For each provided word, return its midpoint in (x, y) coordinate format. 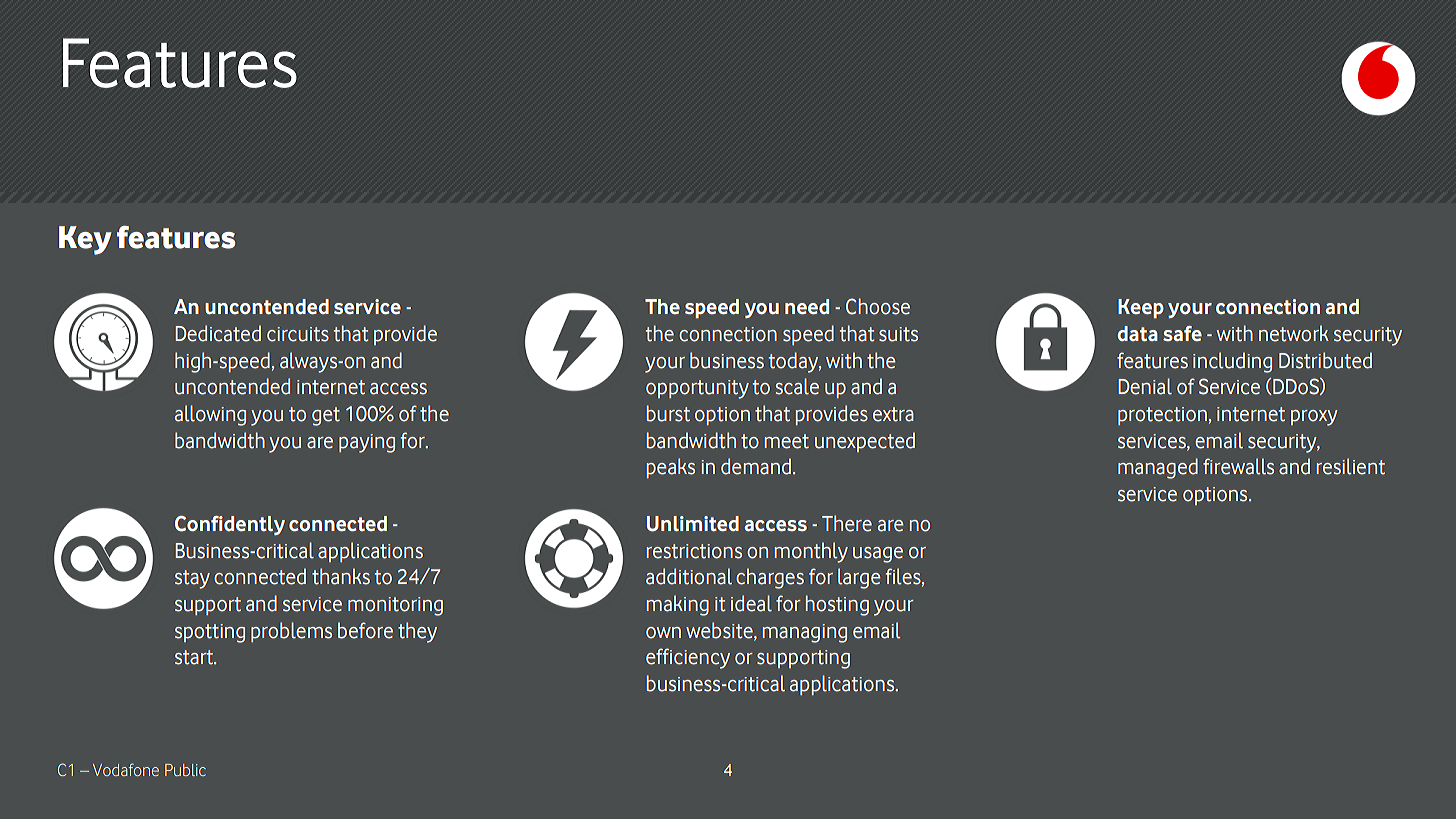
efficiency (688, 658)
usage (878, 555)
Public (185, 770)
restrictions (694, 551)
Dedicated (218, 333)
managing (805, 633)
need (807, 306)
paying (367, 443)
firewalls (1238, 466)
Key (85, 240)
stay (192, 579)
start (195, 657)
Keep (1141, 308)
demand (756, 466)
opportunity (697, 389)
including (1232, 362)
